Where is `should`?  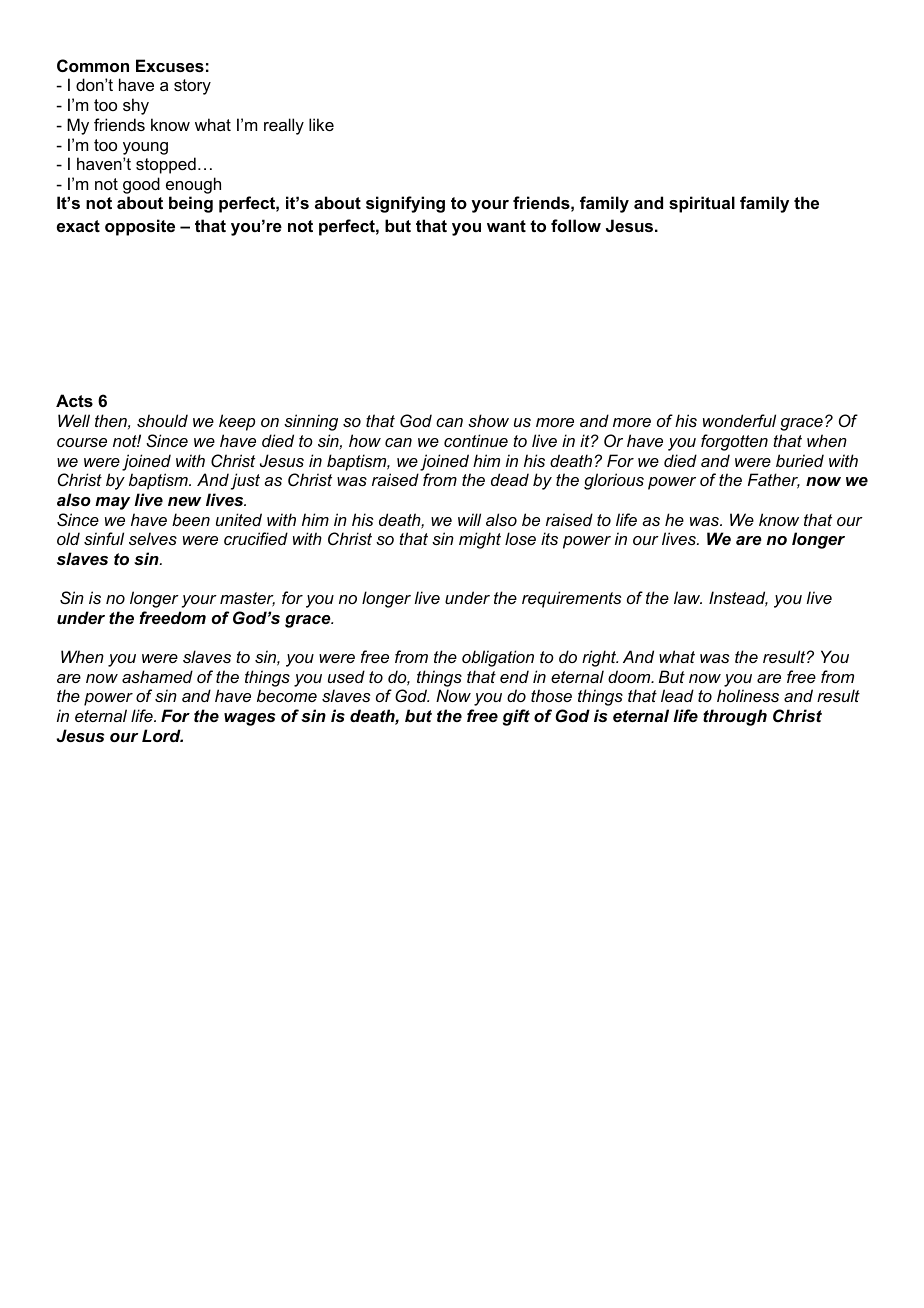
should is located at coordinates (162, 420).
